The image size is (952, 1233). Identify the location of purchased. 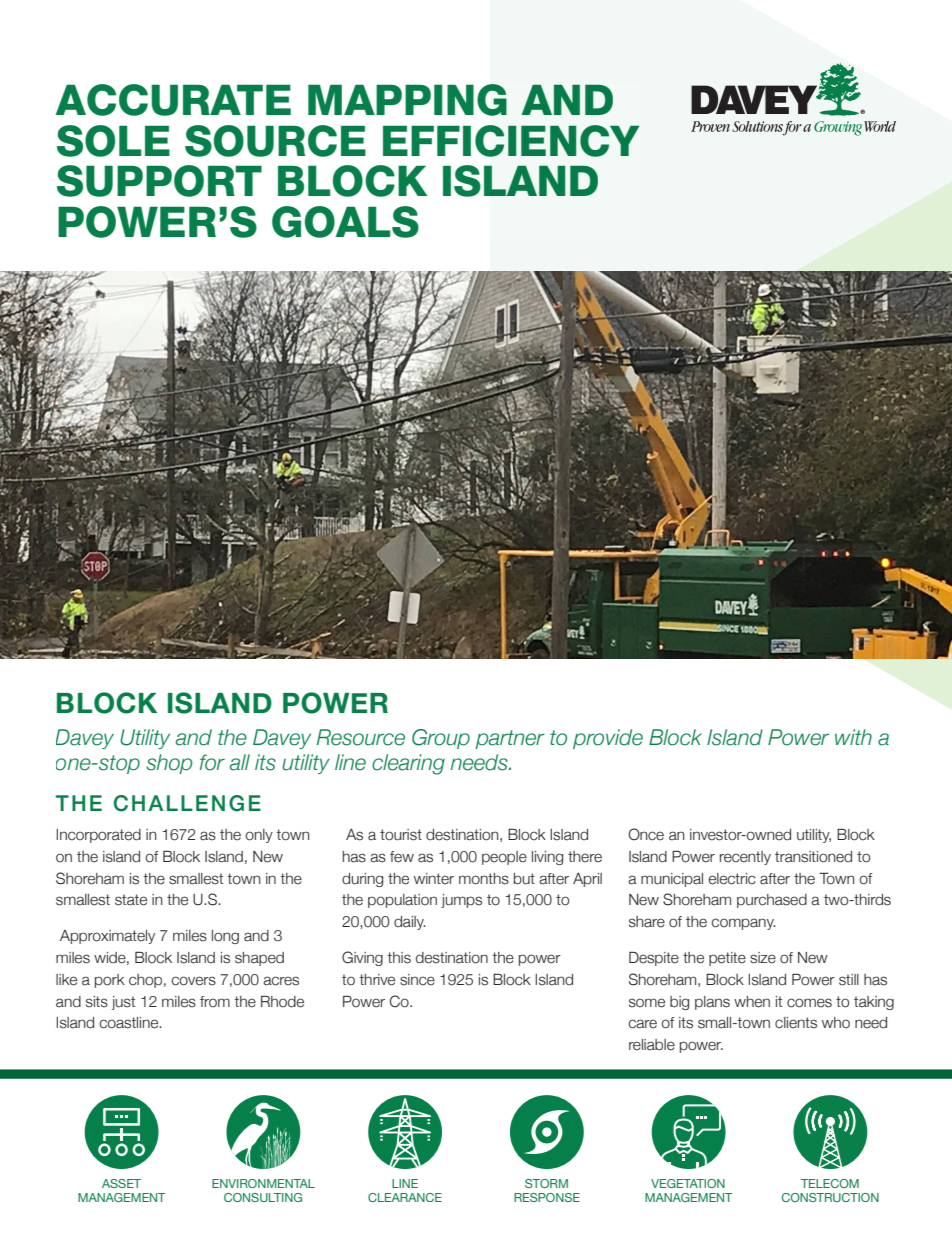
(772, 901).
